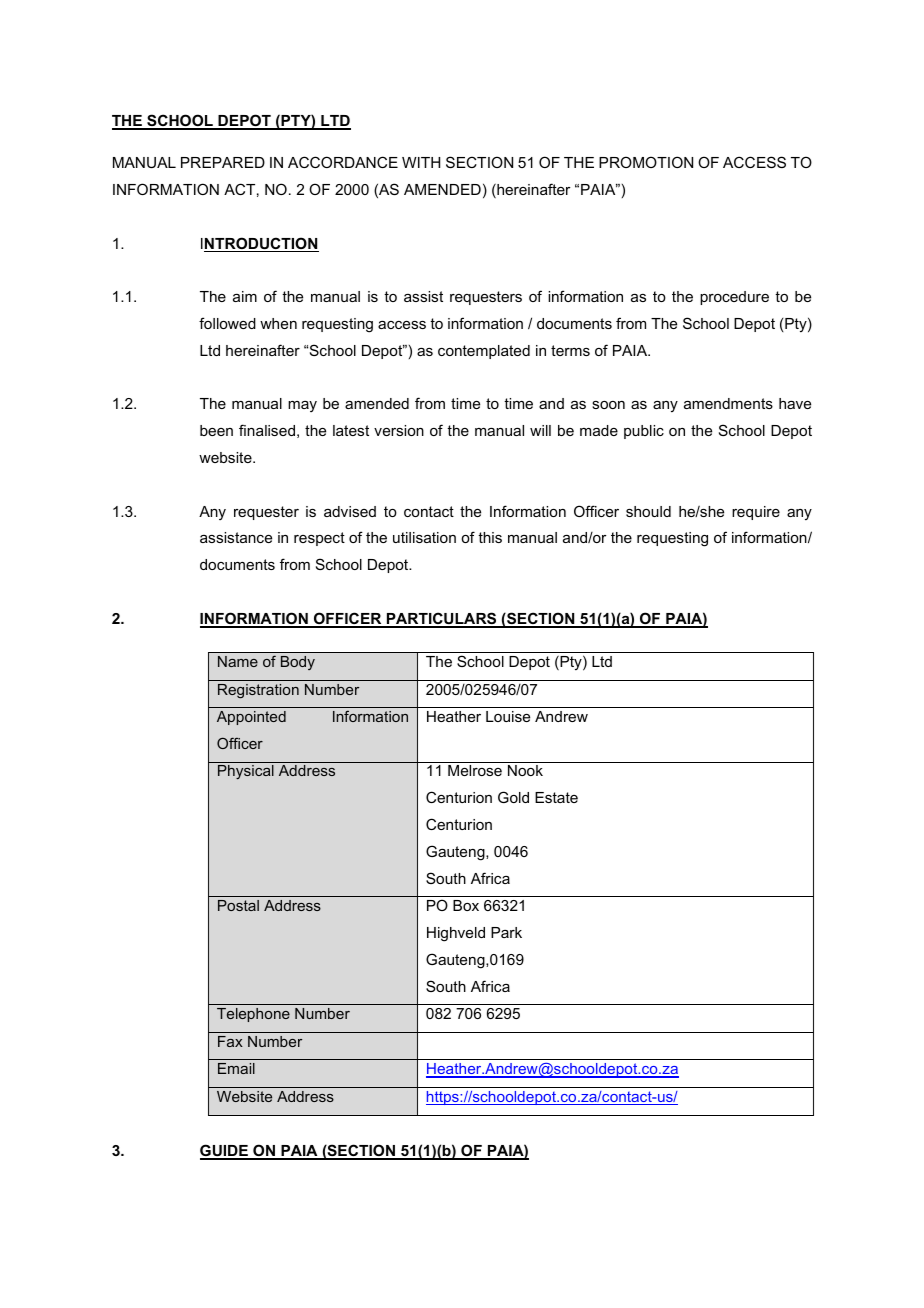 Image resolution: width=924 pixels, height=1308 pixels. What do you see at coordinates (756, 513) in the document?
I see `require` at bounding box center [756, 513].
